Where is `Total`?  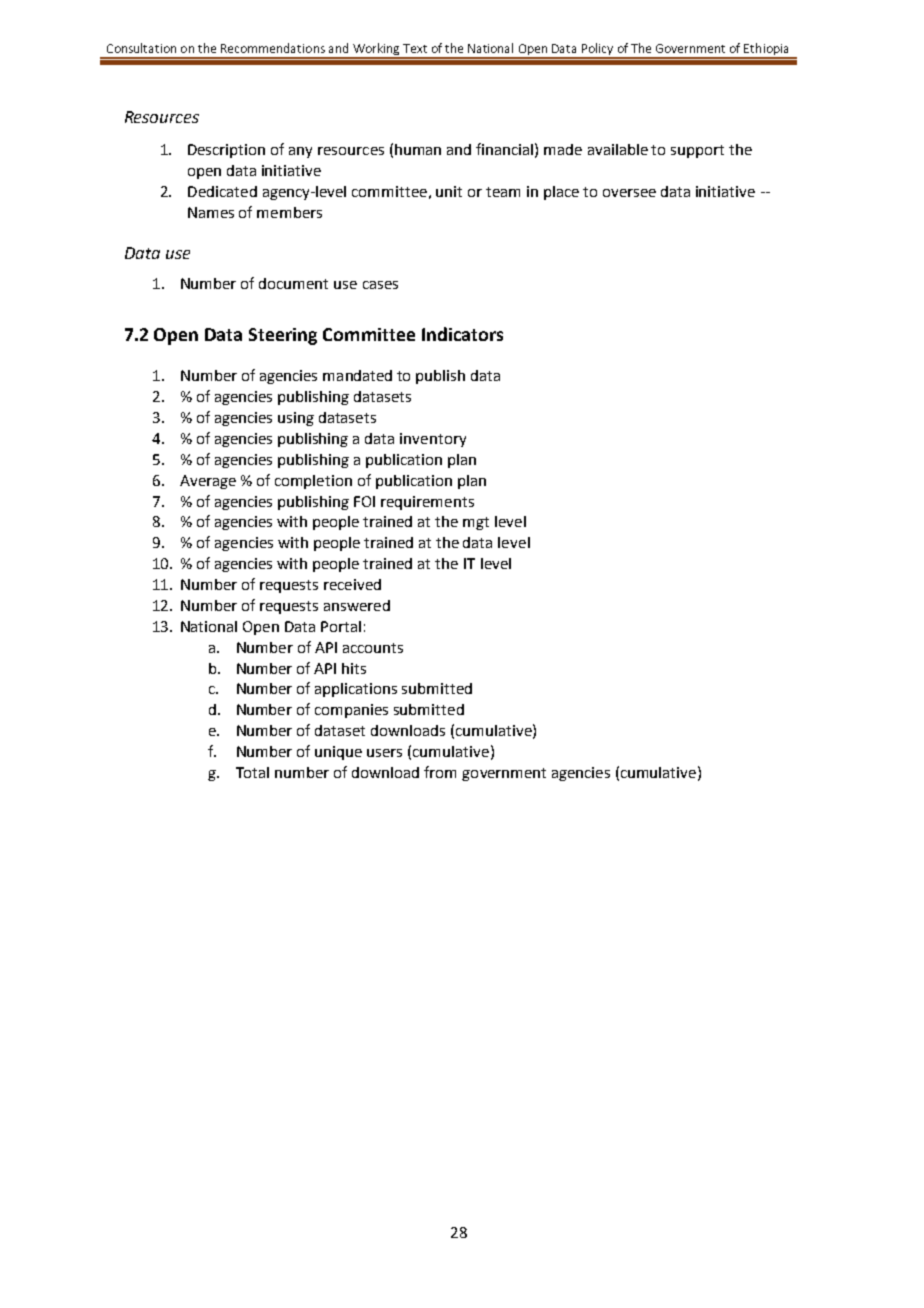
Total is located at coordinates (252, 772).
